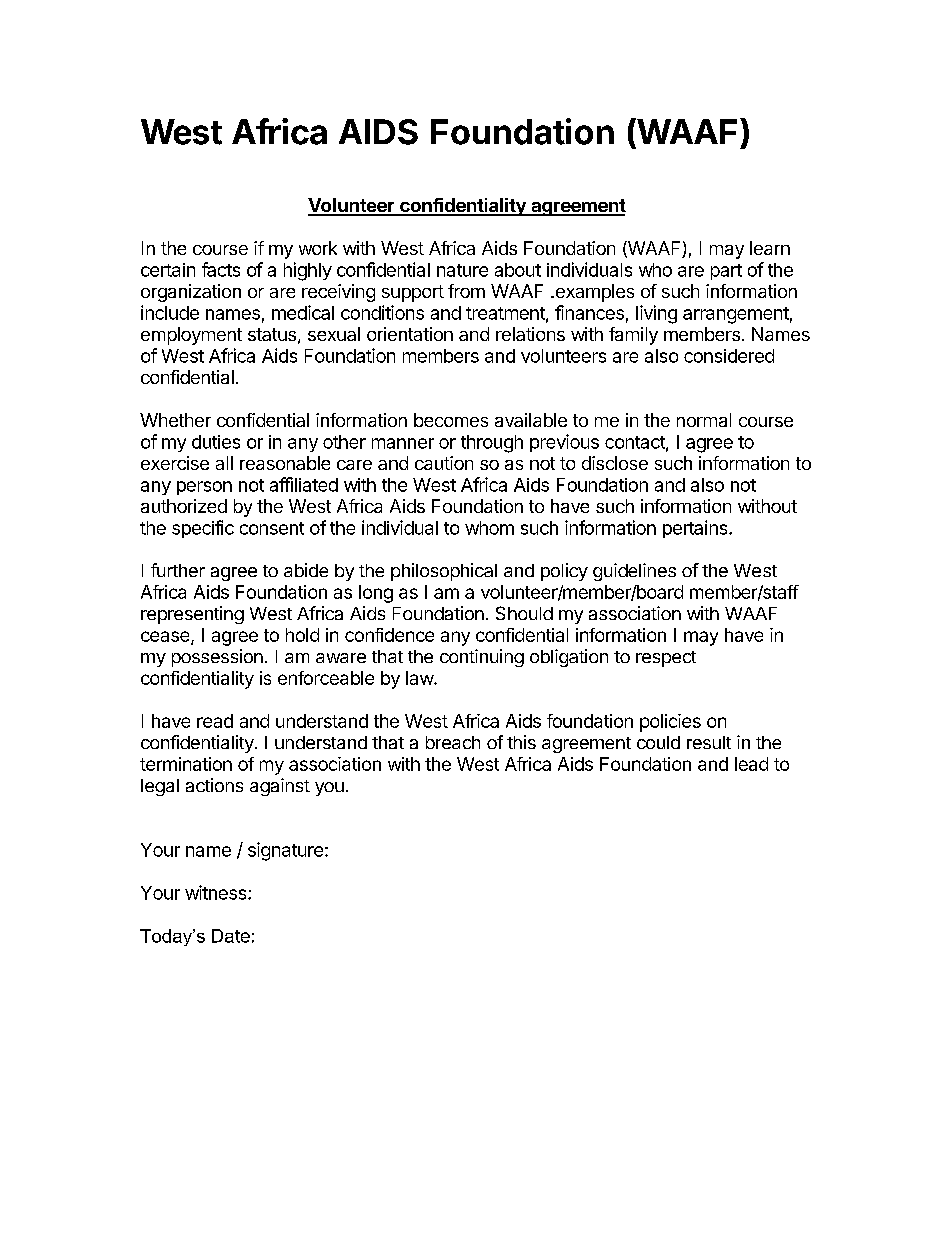 The width and height of the image is (952, 1233). What do you see at coordinates (666, 659) in the image?
I see `respect` at bounding box center [666, 659].
